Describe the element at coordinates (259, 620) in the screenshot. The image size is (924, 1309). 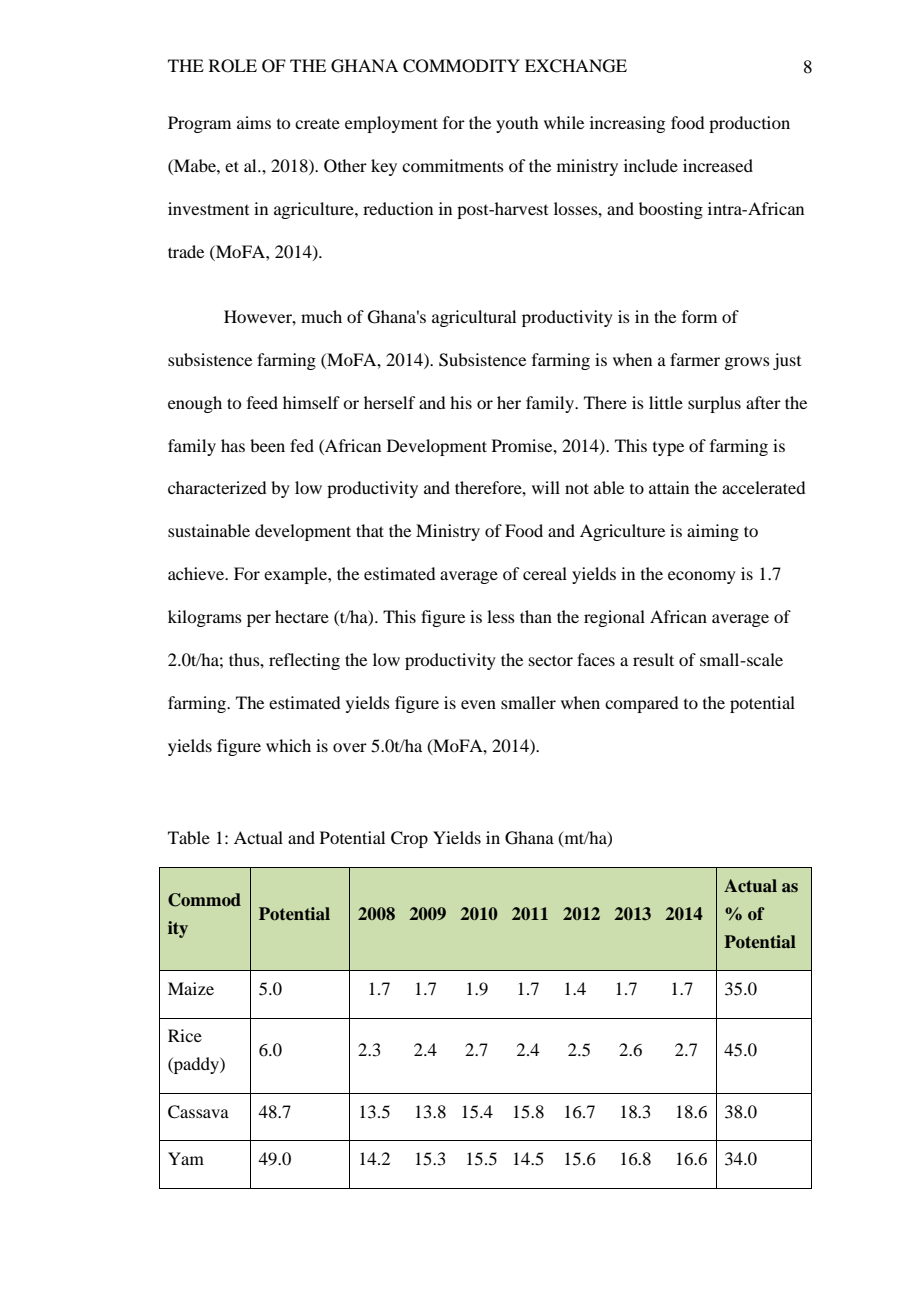
I see `per` at that location.
